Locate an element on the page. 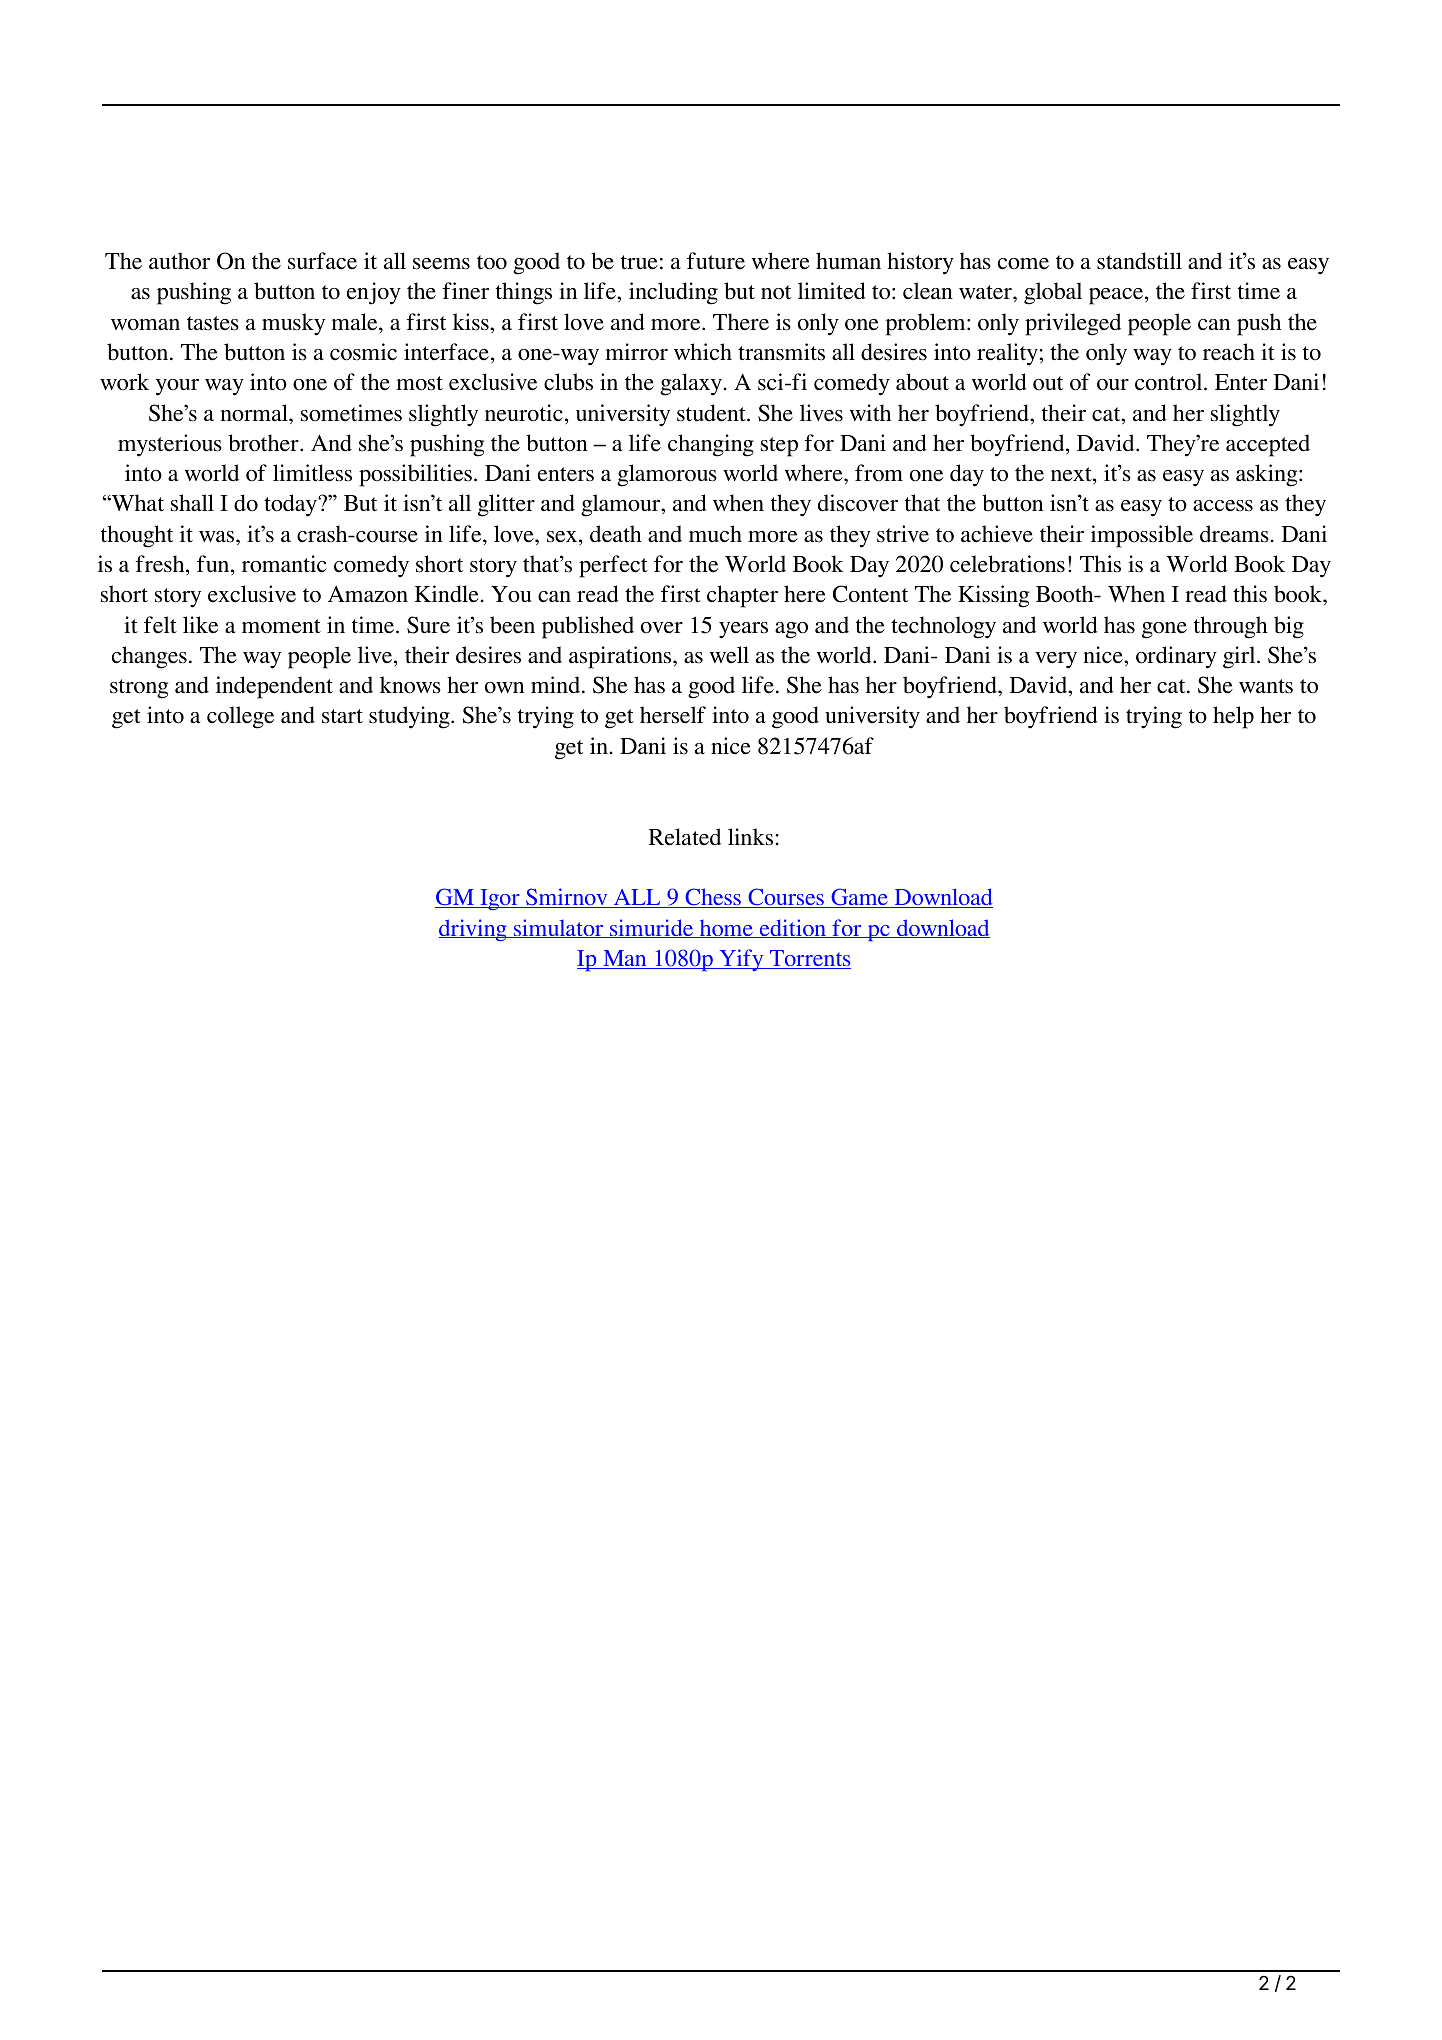 This document has width=1442, height=2040. including is located at coordinates (673, 293).
